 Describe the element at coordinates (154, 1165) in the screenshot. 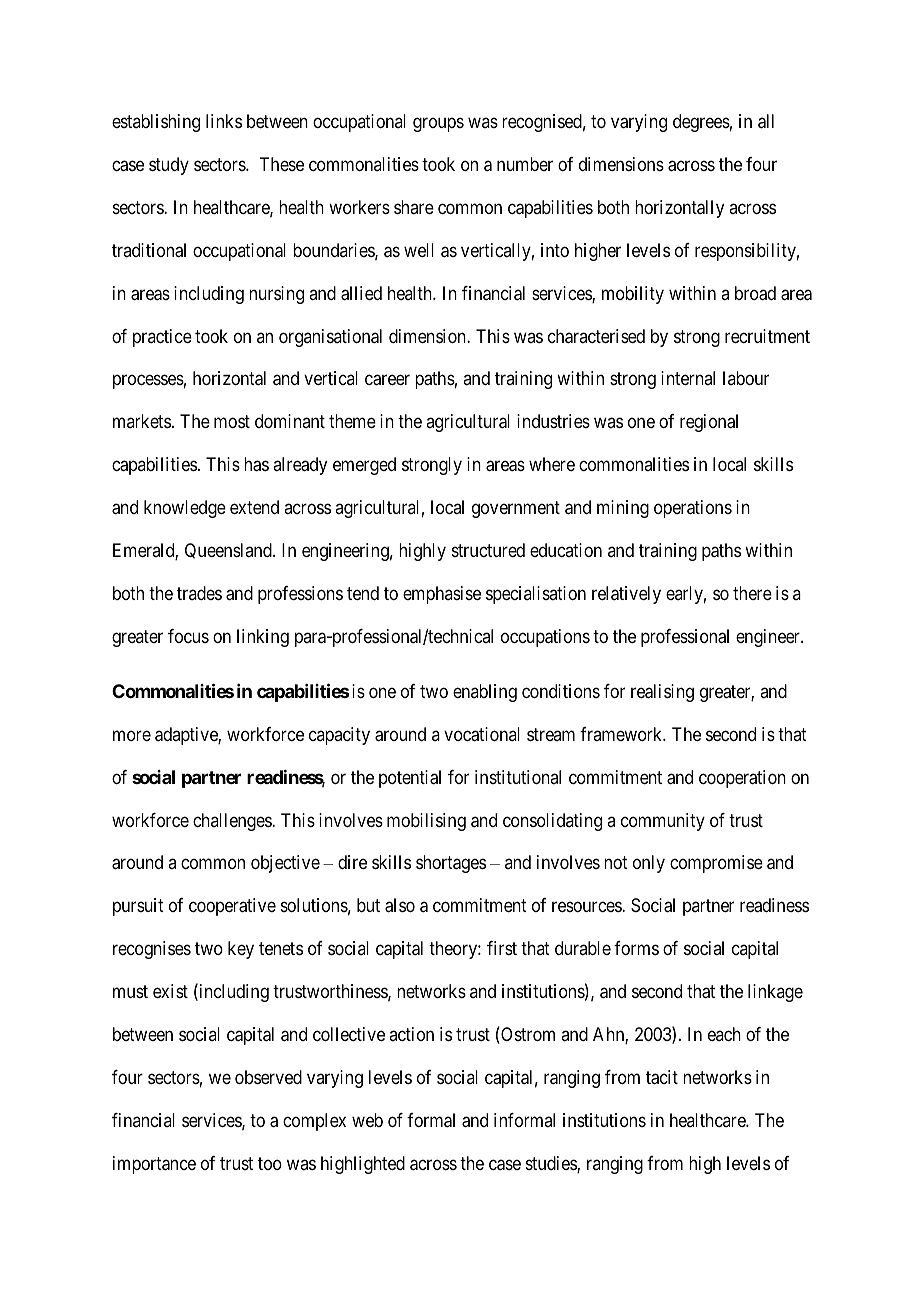

I see `importance` at that location.
